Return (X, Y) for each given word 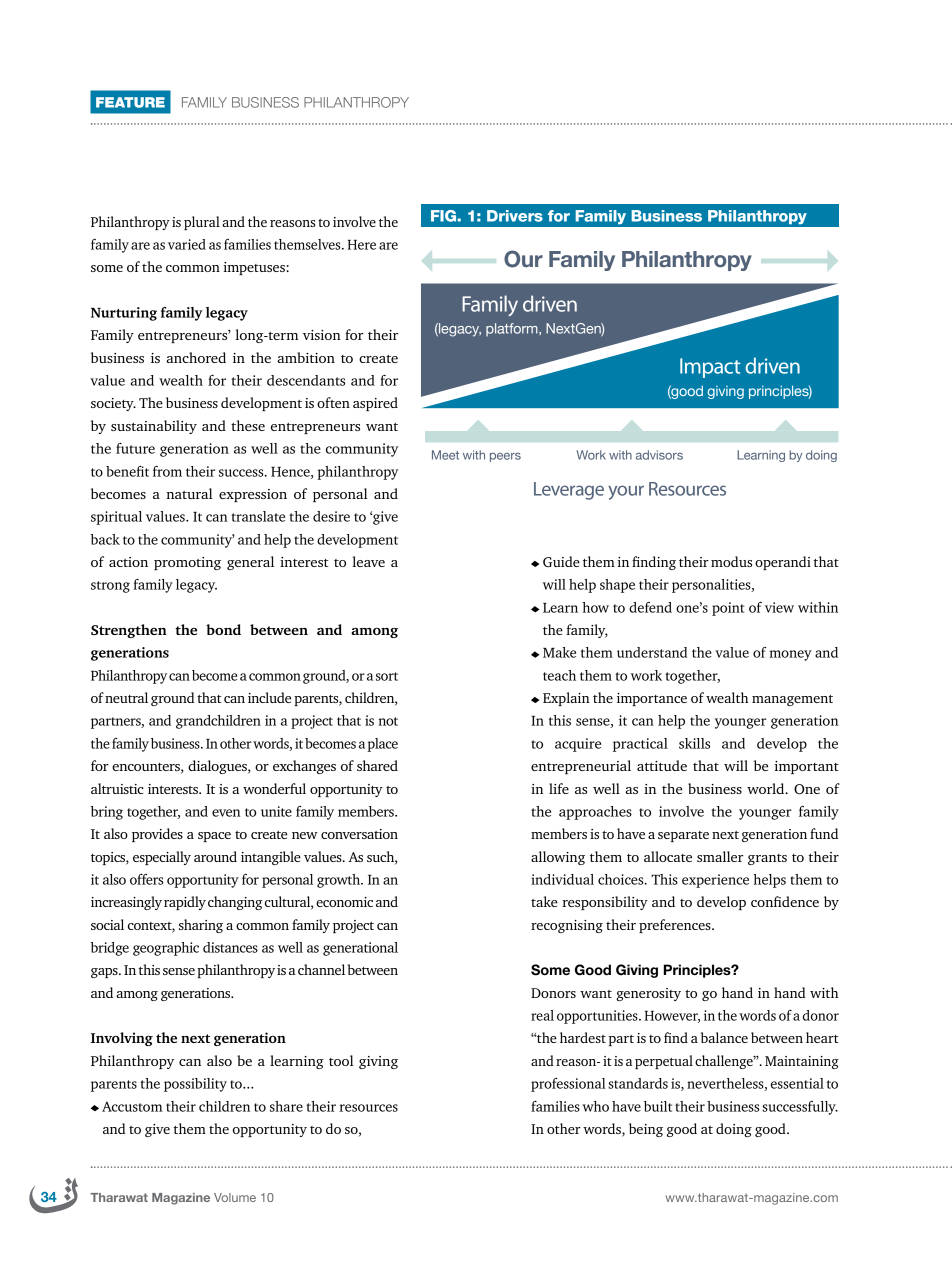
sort (387, 676)
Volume (235, 1197)
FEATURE (130, 102)
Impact (710, 368)
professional (568, 1085)
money (790, 655)
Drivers (515, 216)
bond (223, 629)
